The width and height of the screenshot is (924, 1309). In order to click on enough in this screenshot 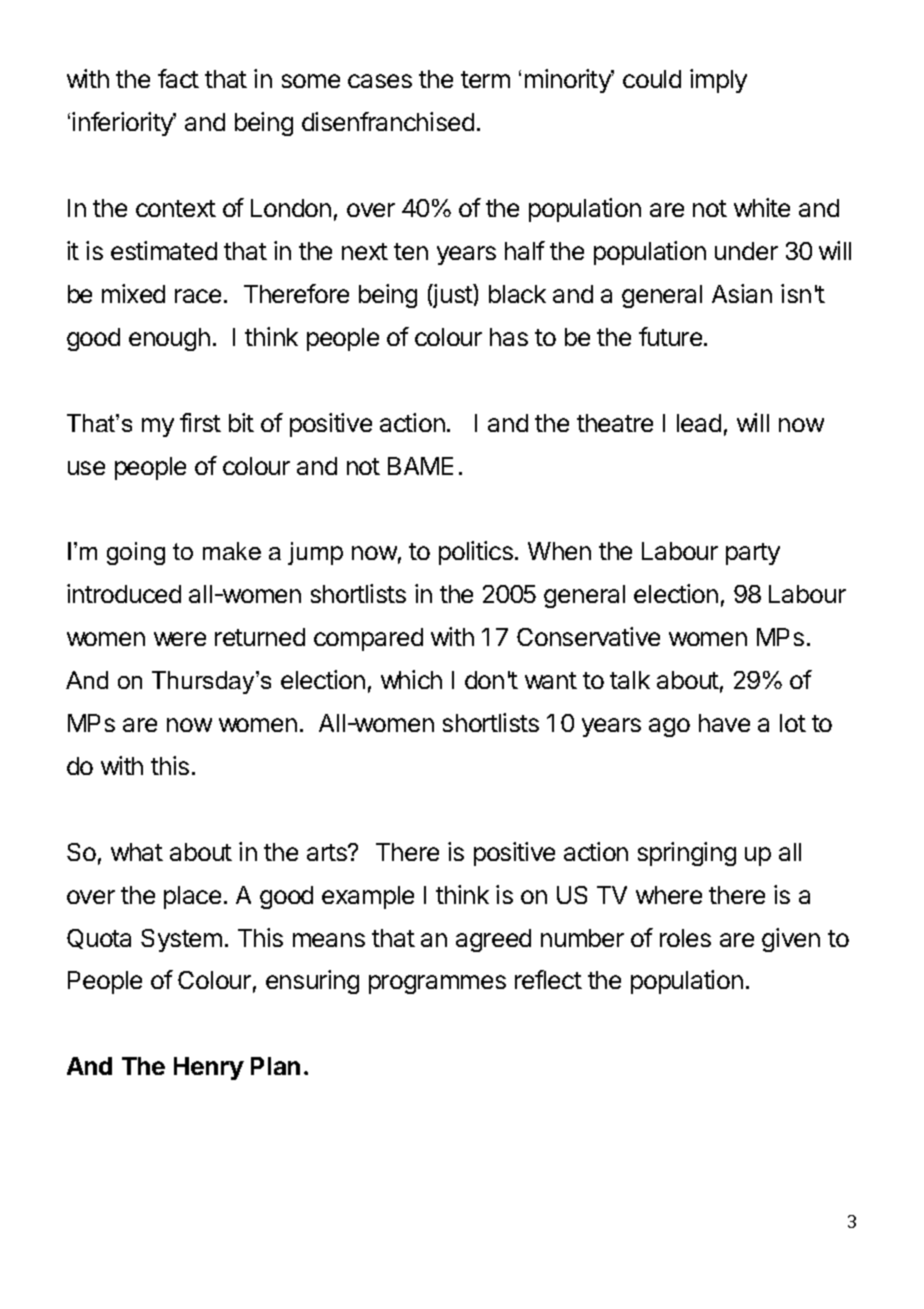, I will do `click(169, 339)`.
